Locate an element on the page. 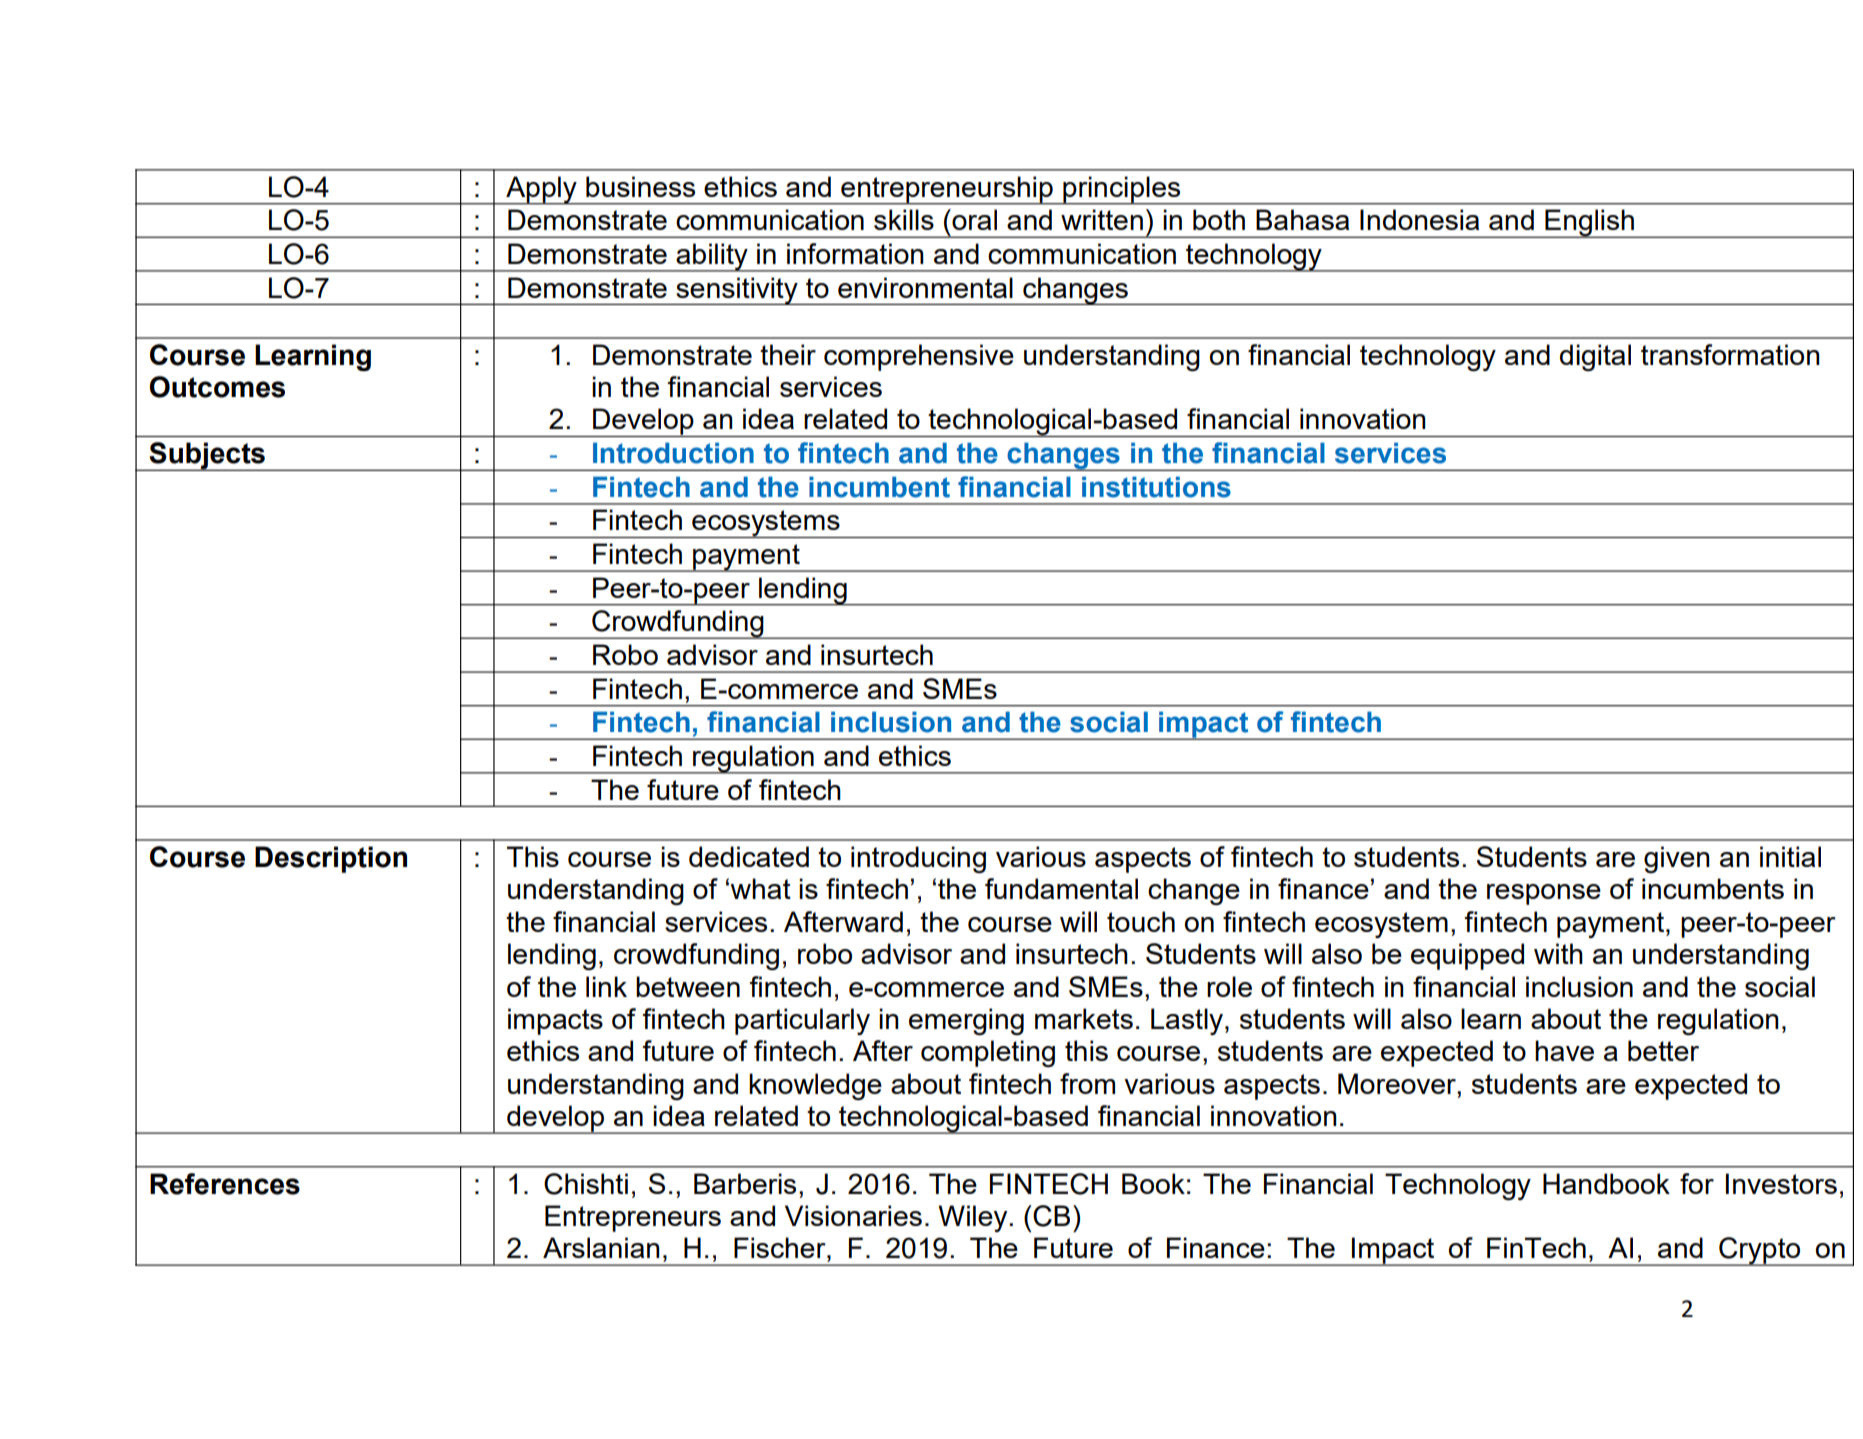  oral is located at coordinates (973, 219).
